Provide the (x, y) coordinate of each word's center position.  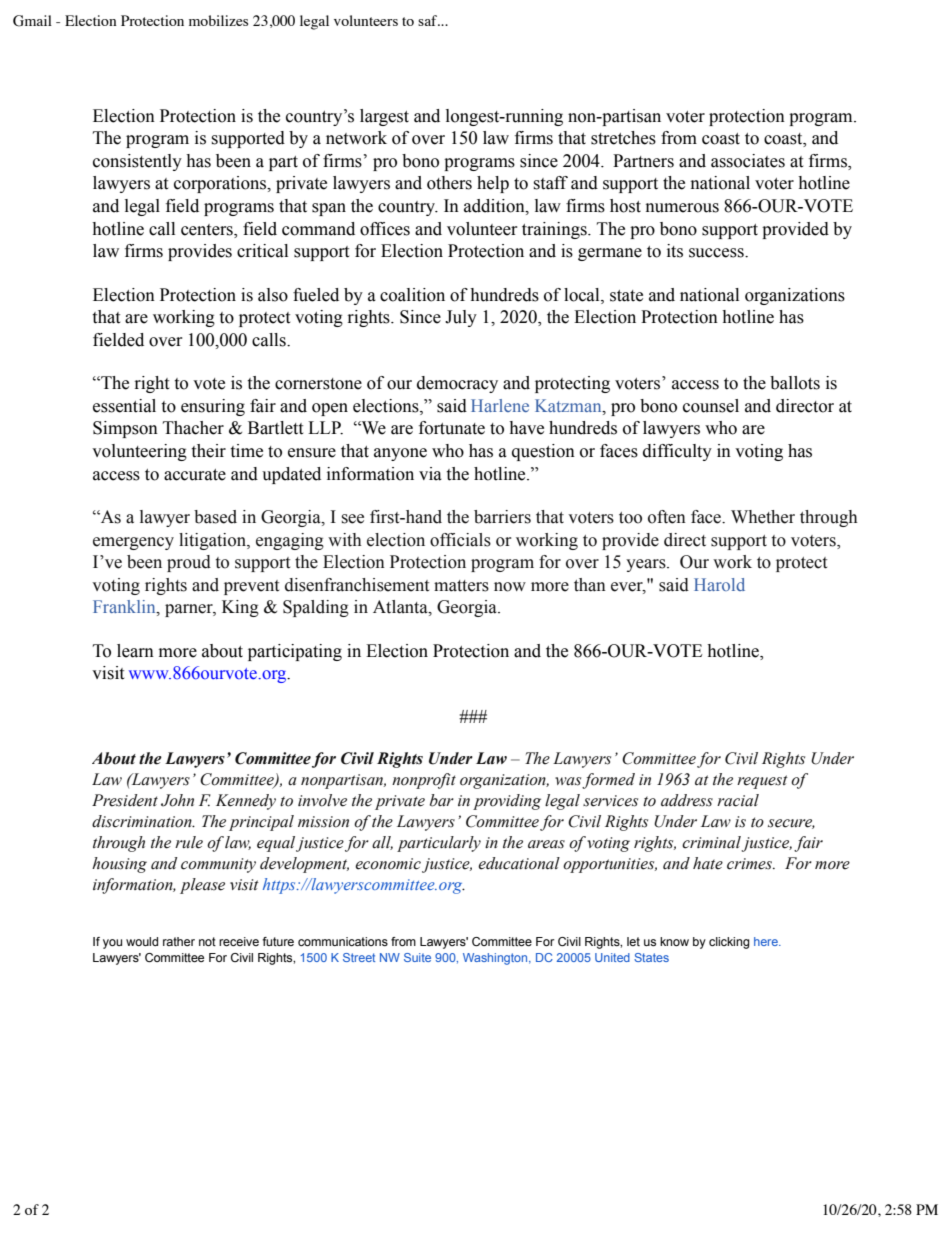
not (207, 941)
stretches (623, 138)
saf (429, 20)
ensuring (213, 407)
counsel (711, 406)
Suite (417, 957)
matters (461, 586)
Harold (719, 584)
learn (135, 651)
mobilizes (218, 20)
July (461, 318)
